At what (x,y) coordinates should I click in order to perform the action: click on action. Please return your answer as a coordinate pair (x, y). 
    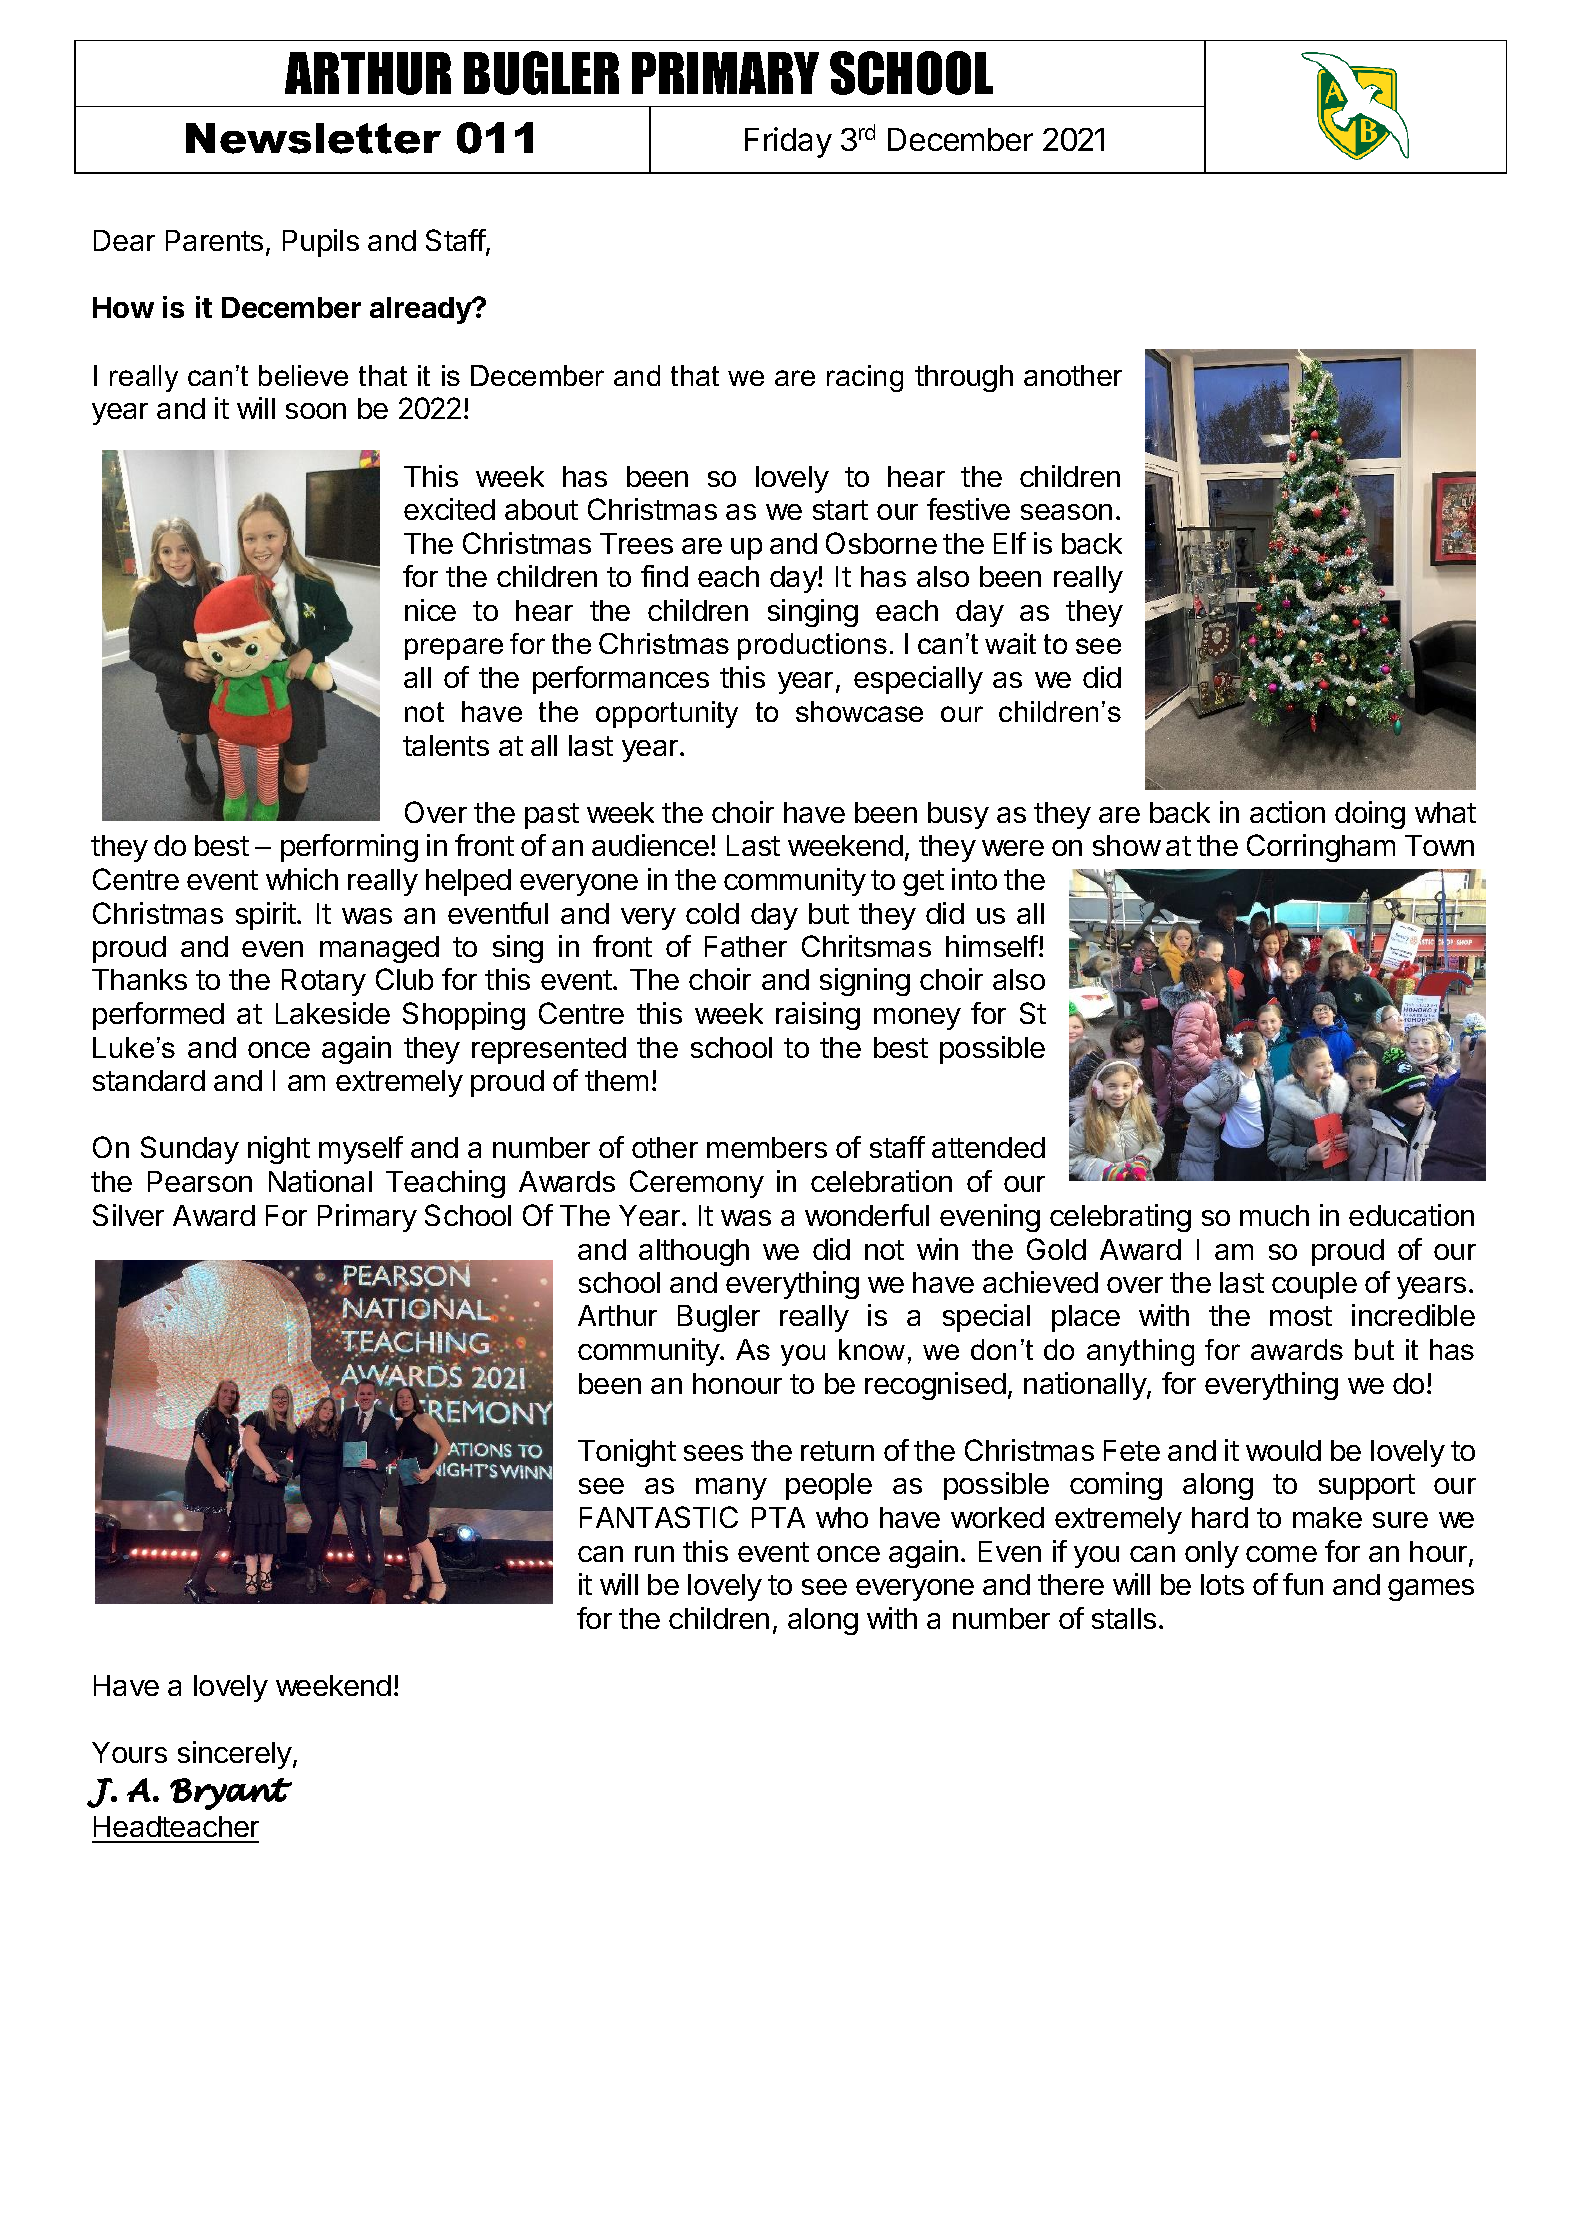
    Looking at the image, I should click on (1287, 812).
